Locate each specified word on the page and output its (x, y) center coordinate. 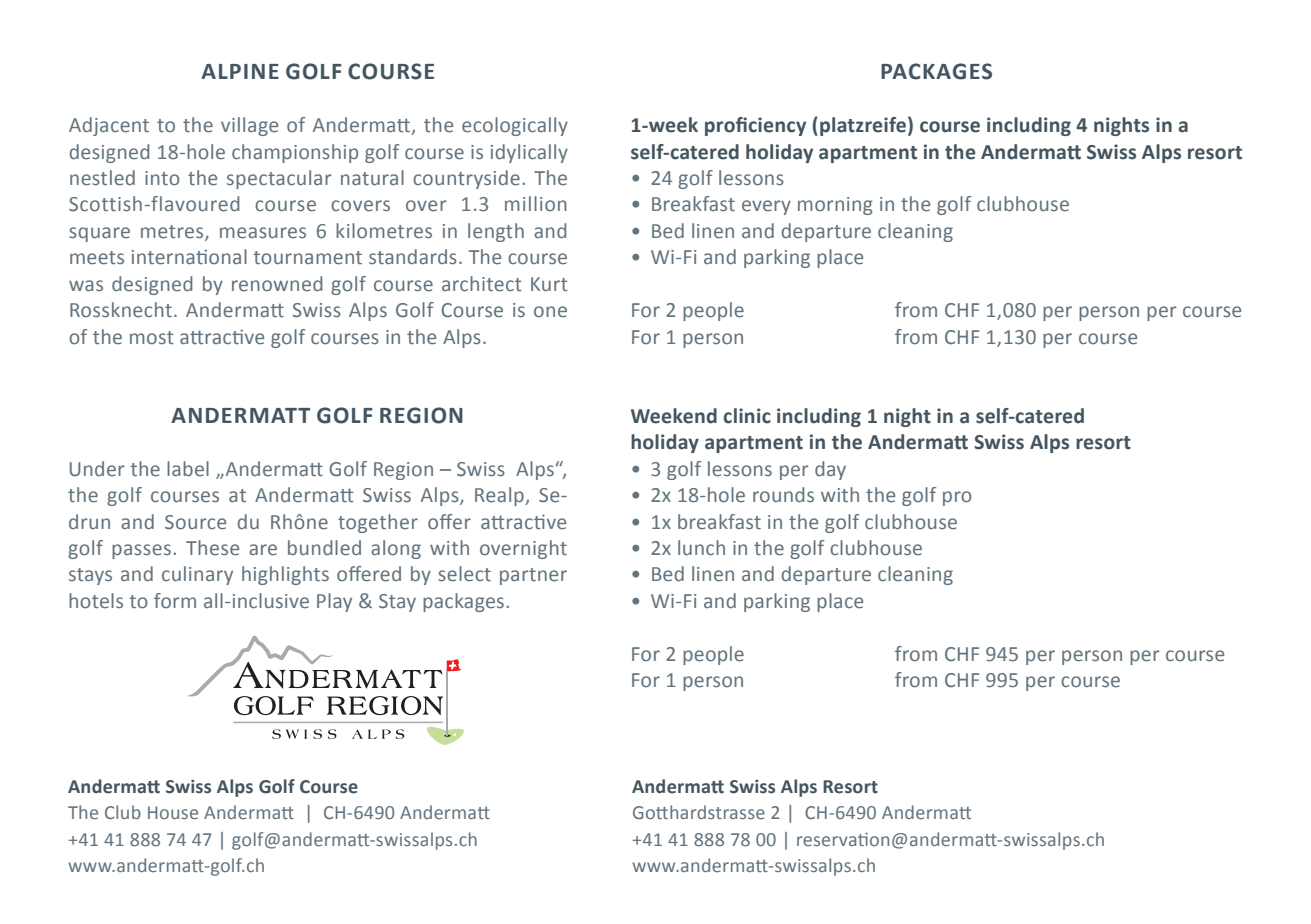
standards (413, 257)
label (188, 469)
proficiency (755, 126)
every (766, 207)
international (189, 257)
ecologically (515, 126)
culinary (197, 575)
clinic (747, 416)
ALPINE (240, 71)
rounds (783, 495)
